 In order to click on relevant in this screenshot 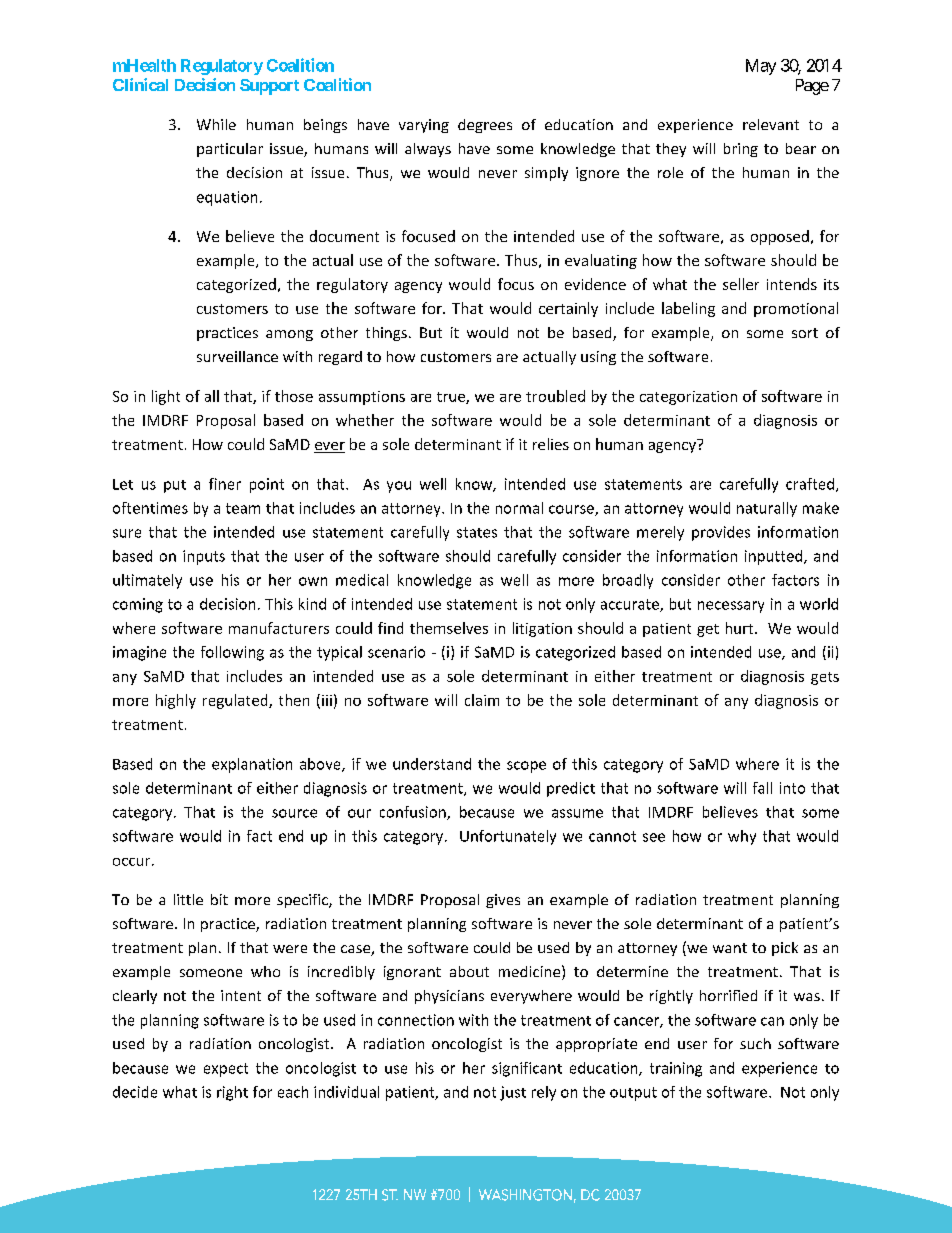, I will do `click(771, 124)`.
